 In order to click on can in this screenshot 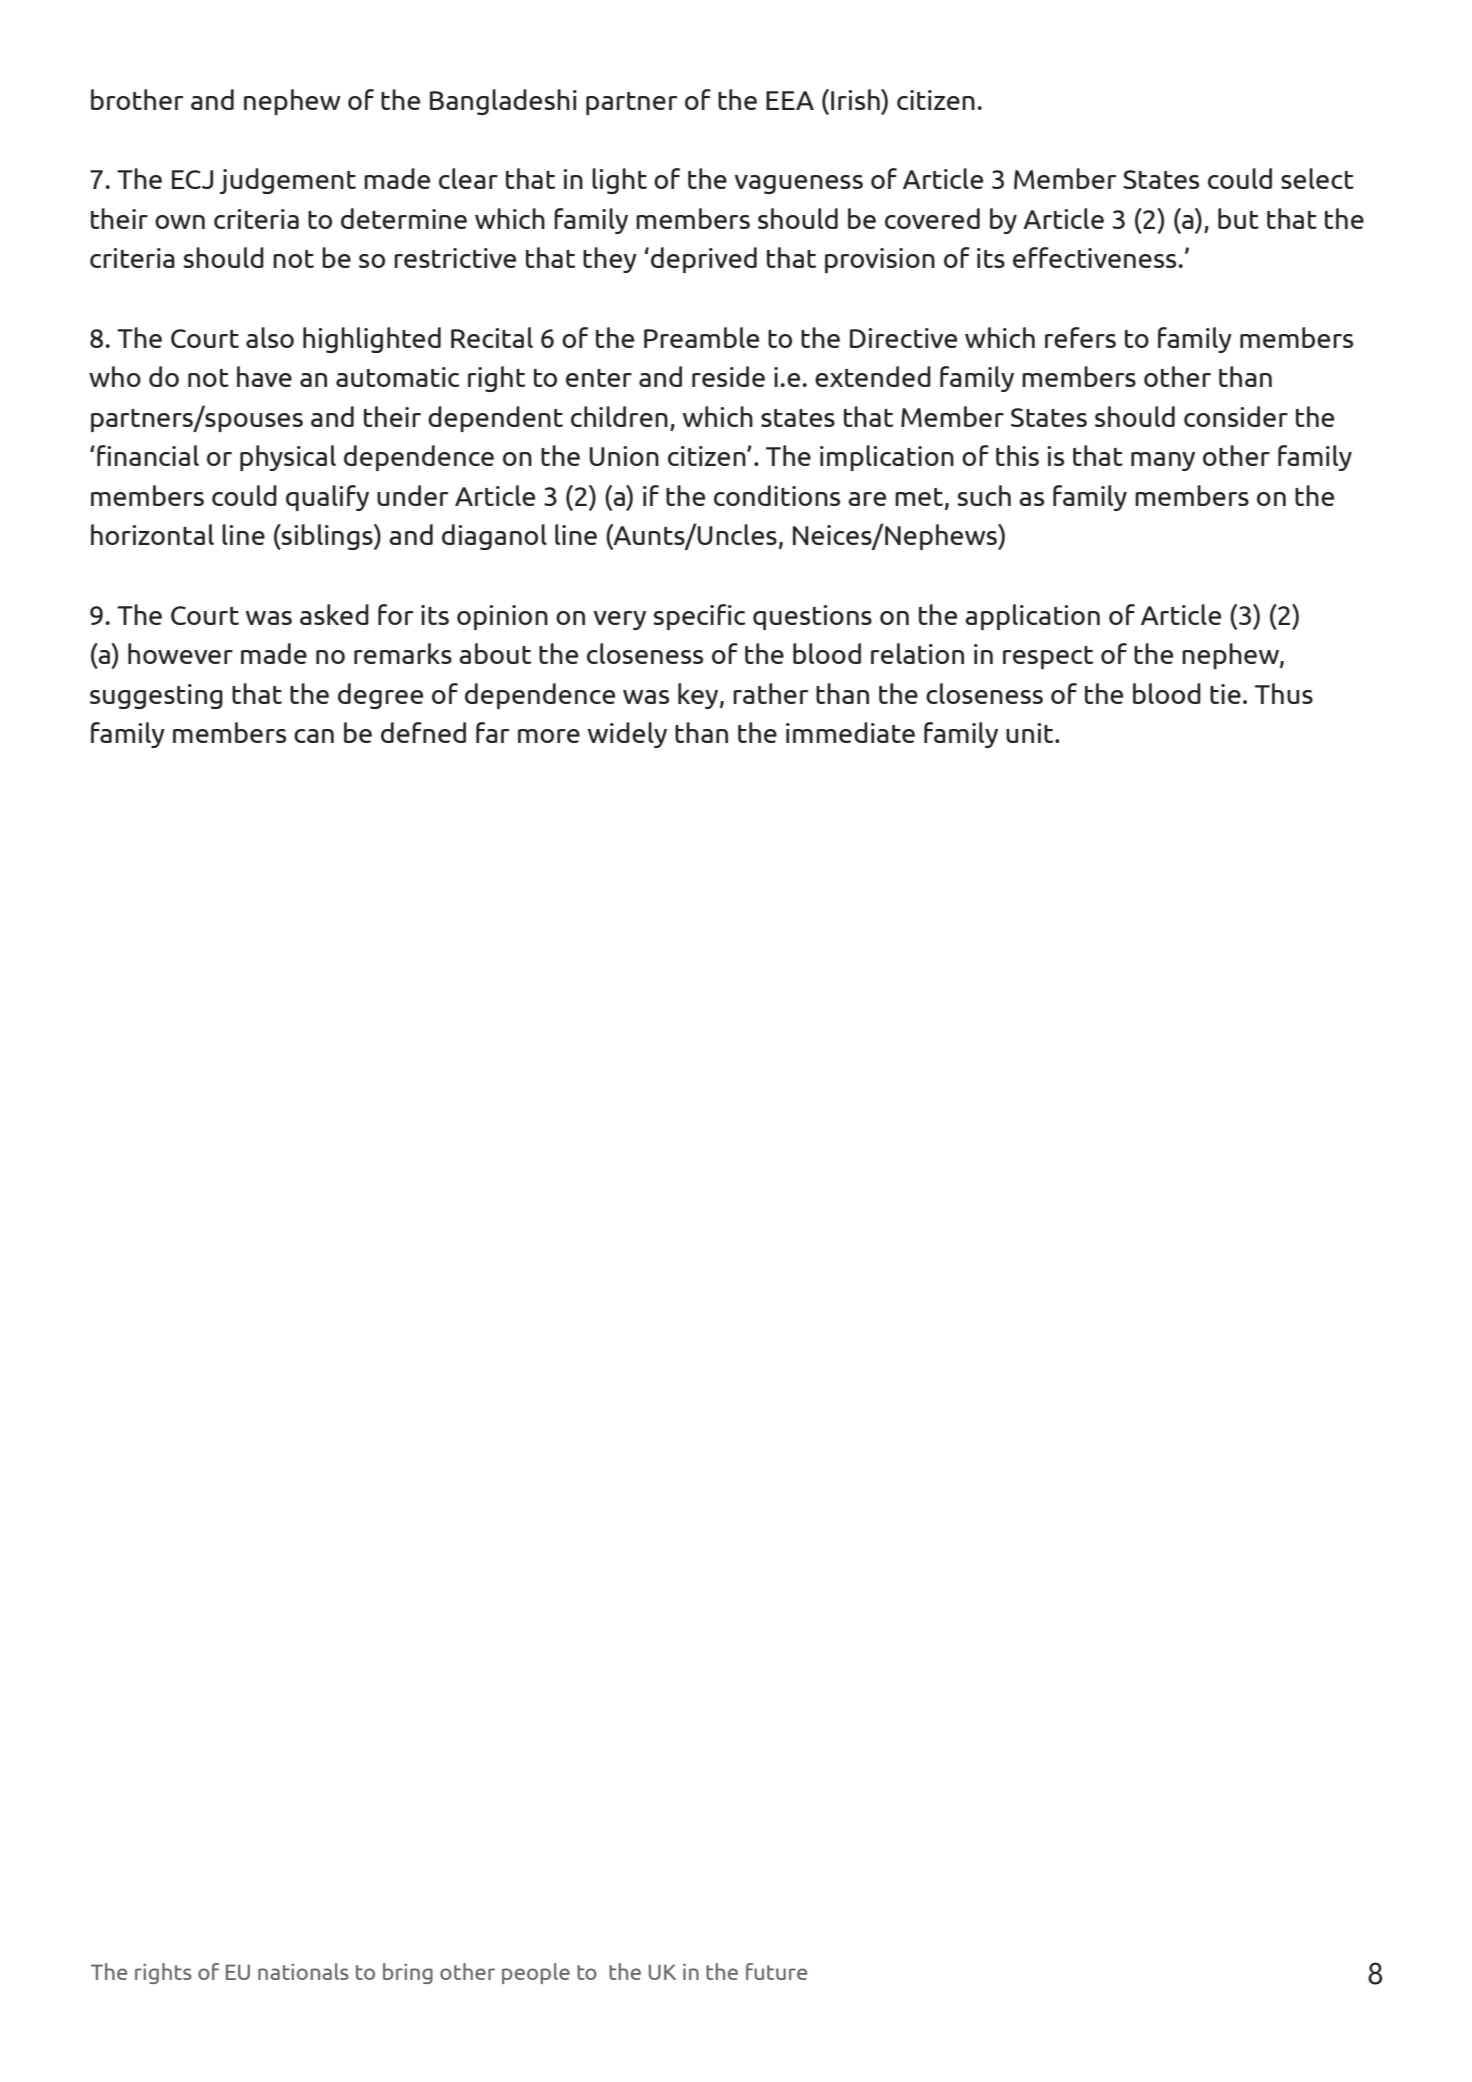, I will do `click(314, 736)`.
